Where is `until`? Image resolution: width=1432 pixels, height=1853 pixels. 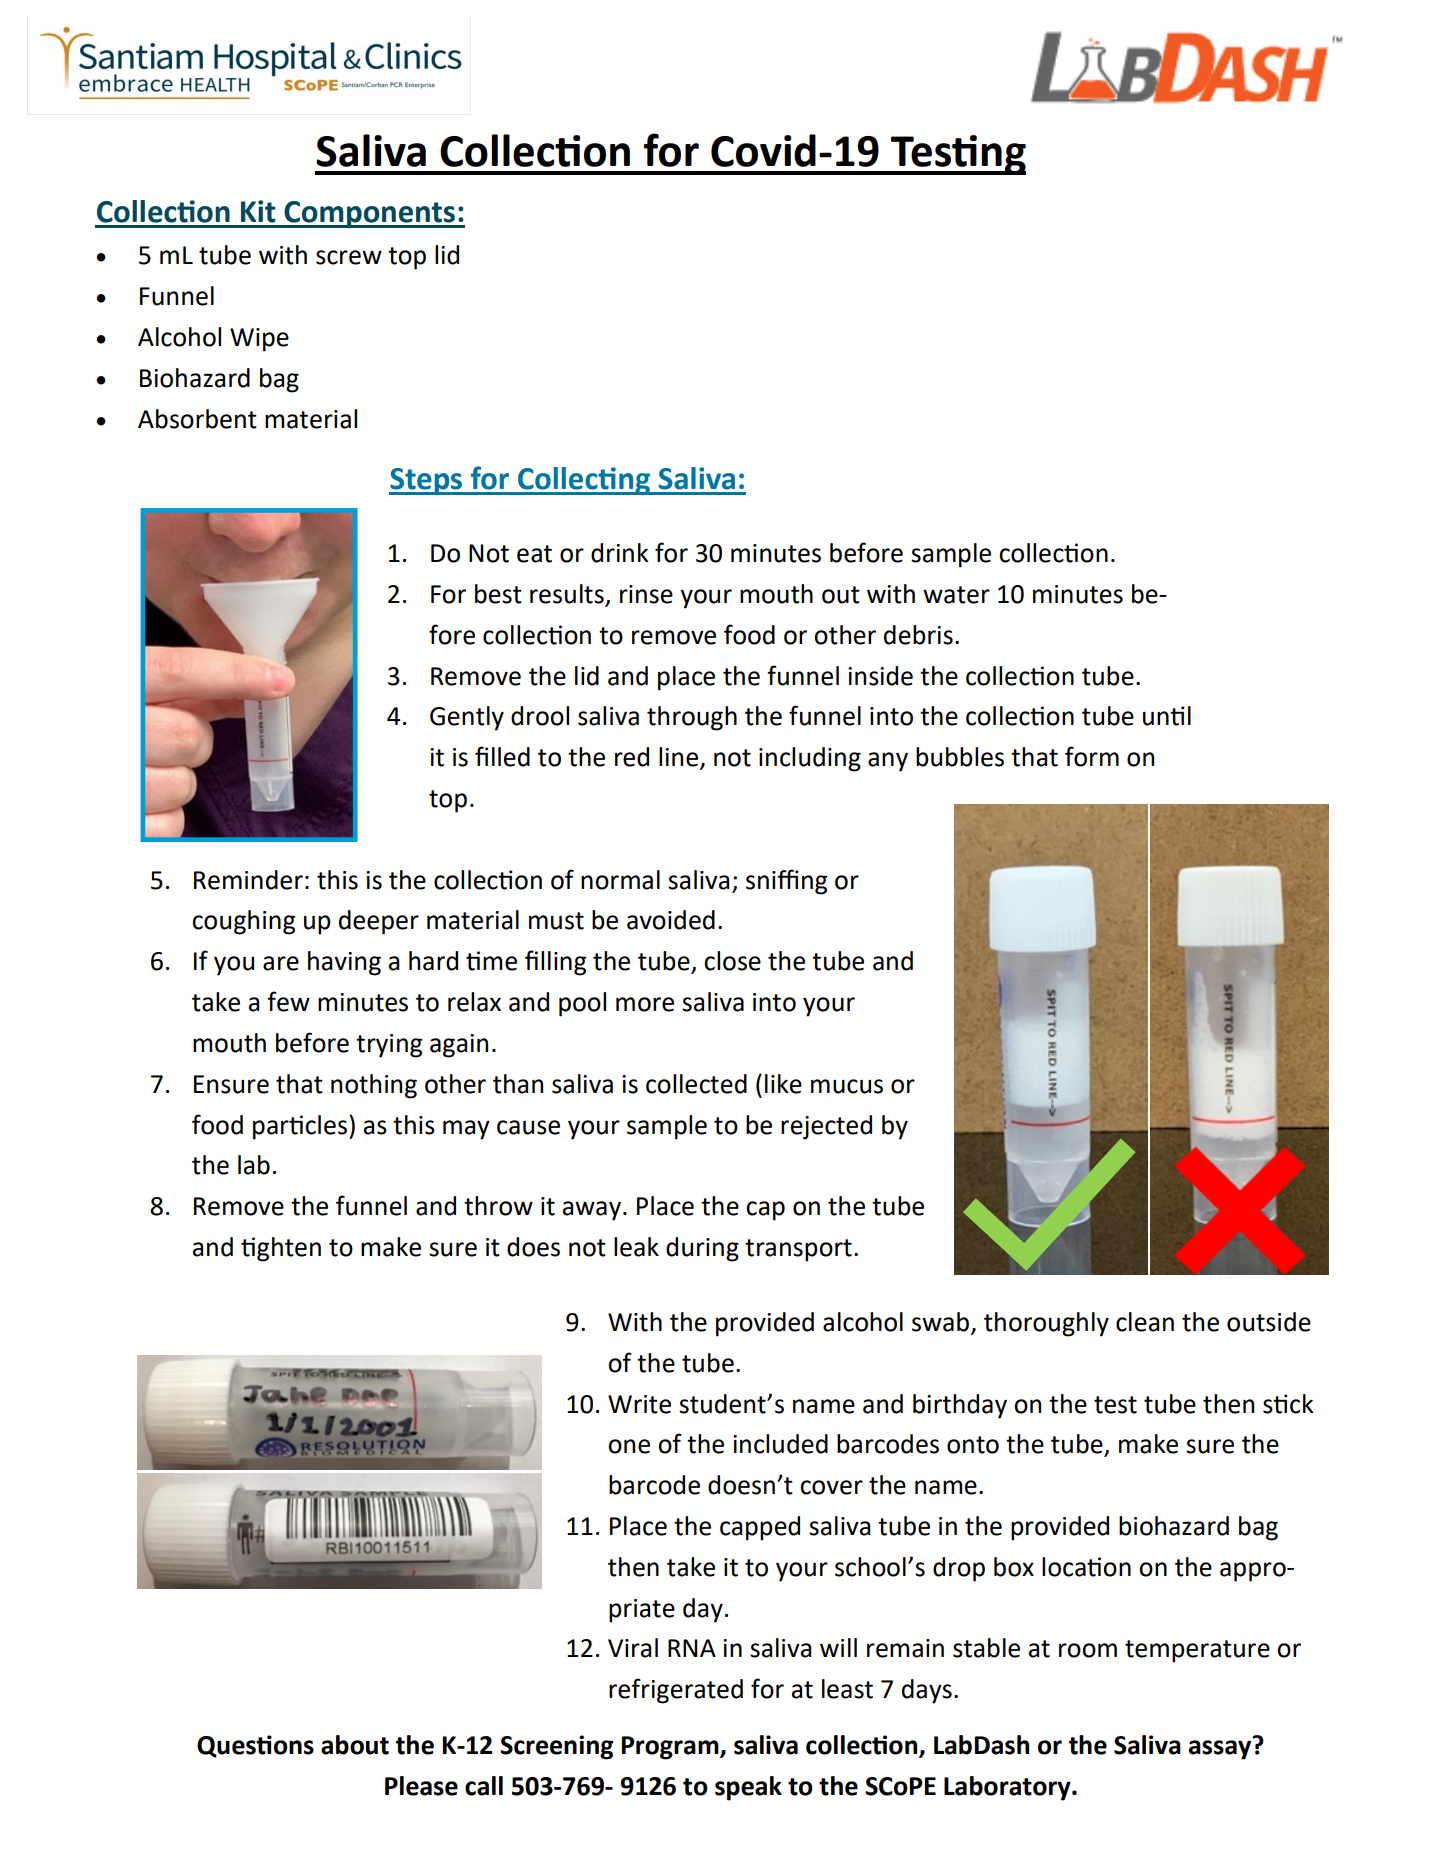
until is located at coordinates (1167, 716).
